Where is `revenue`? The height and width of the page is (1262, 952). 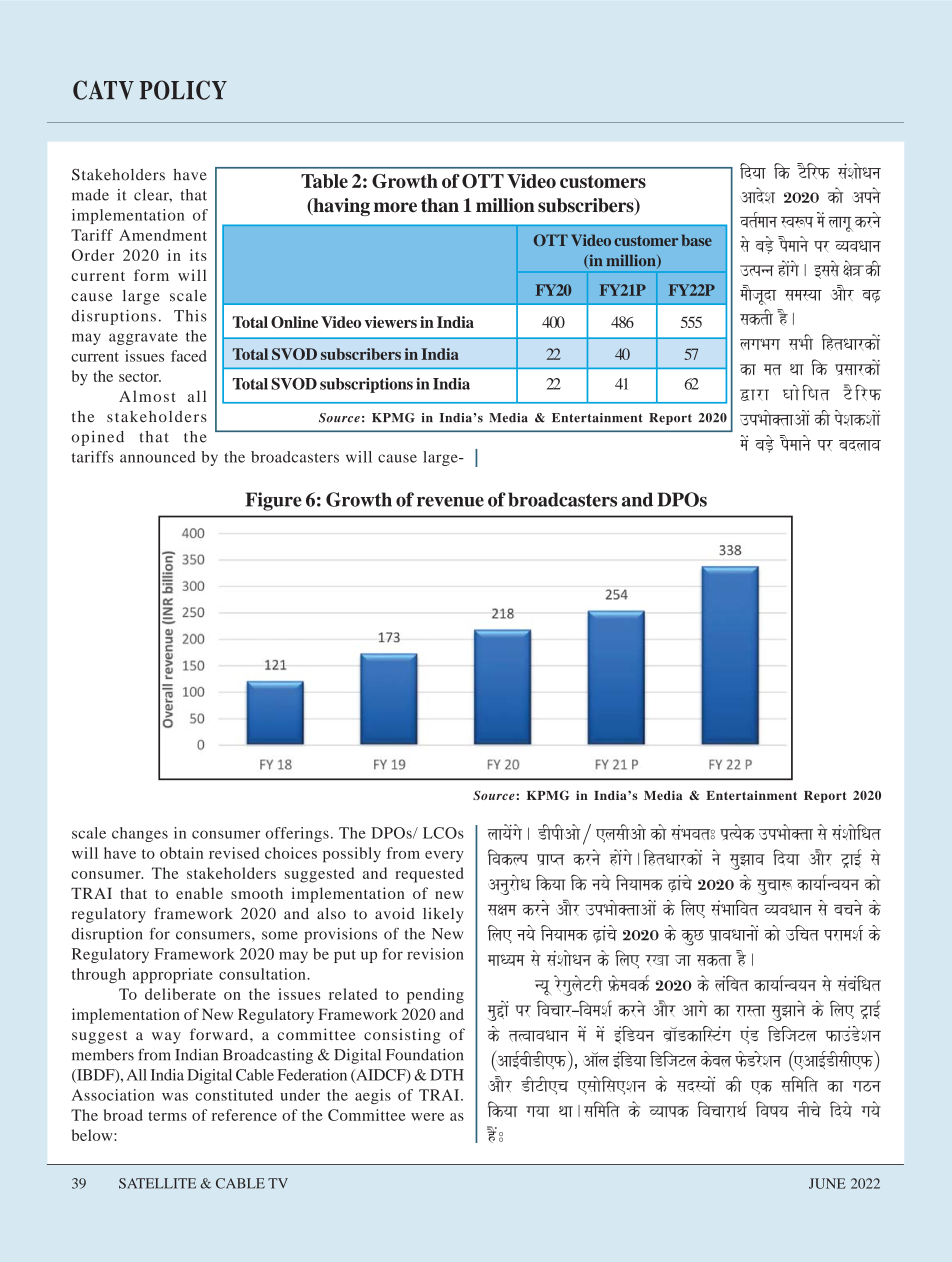
revenue is located at coordinates (450, 502).
